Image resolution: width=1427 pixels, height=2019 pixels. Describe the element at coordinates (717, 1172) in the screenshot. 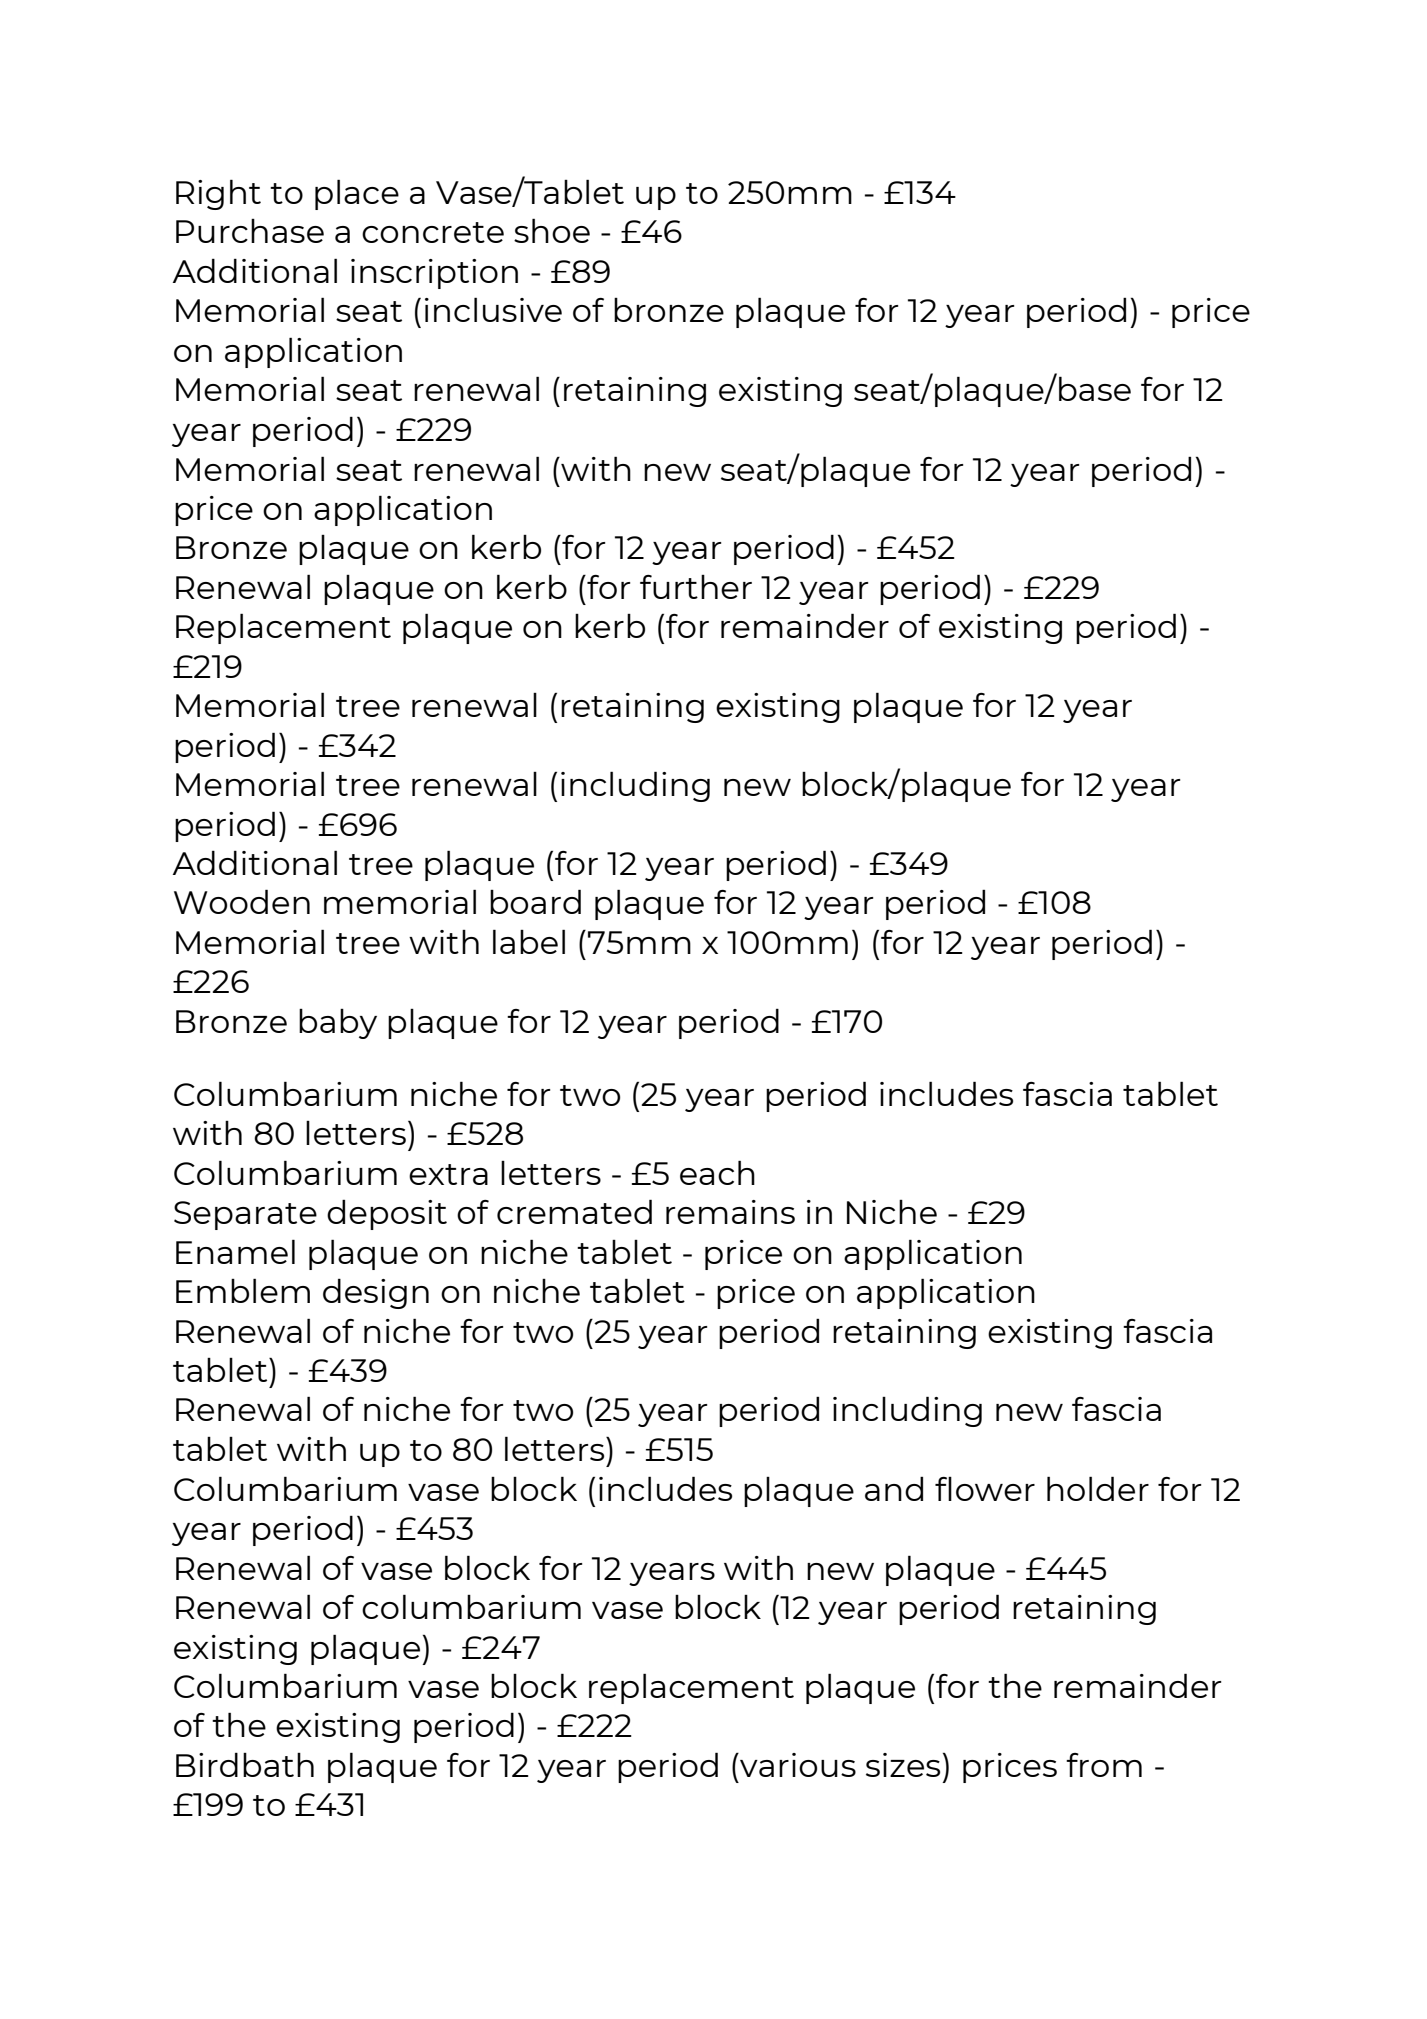

I see `each` at that location.
